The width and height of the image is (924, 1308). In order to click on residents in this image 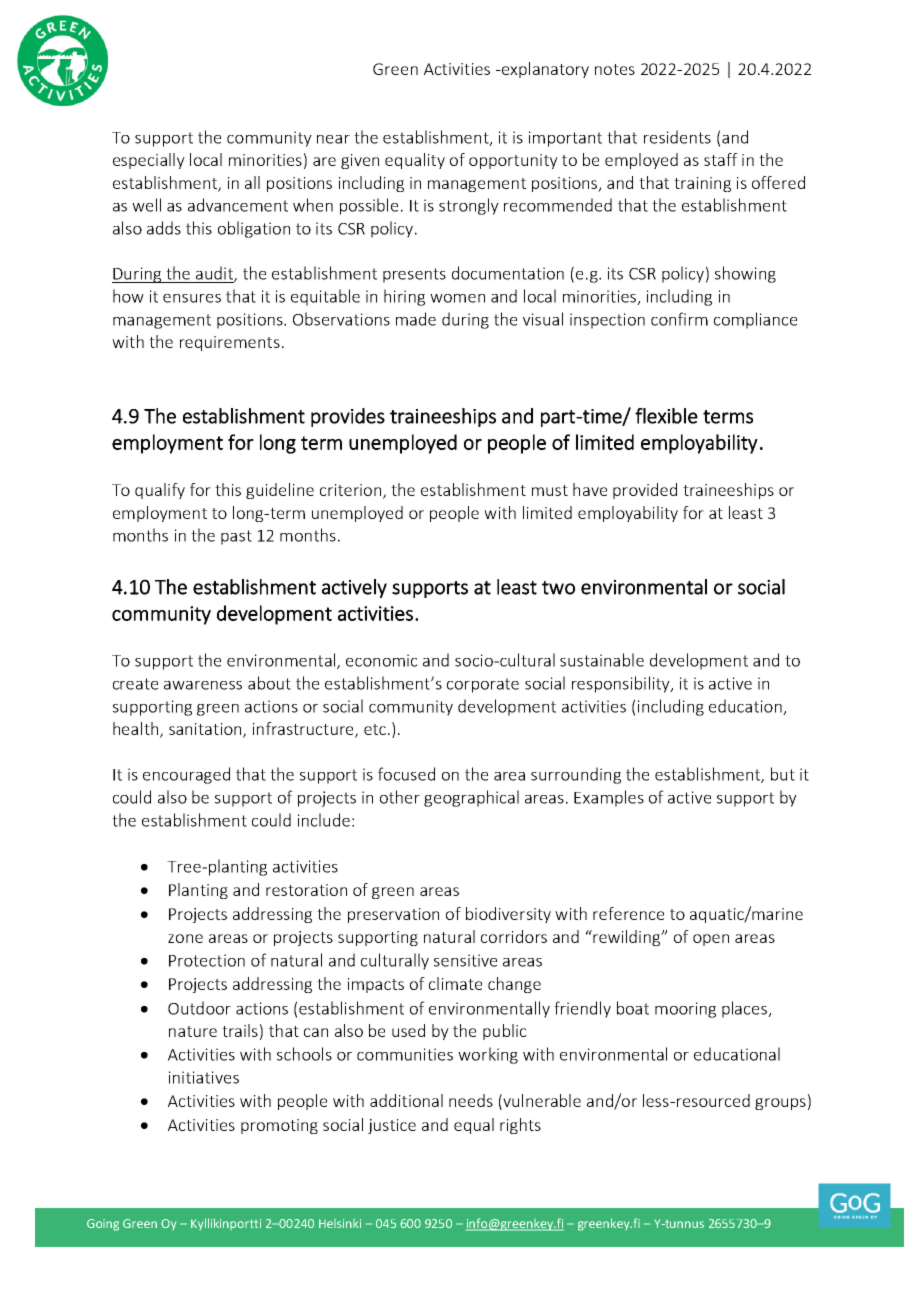, I will do `click(677, 137)`.
